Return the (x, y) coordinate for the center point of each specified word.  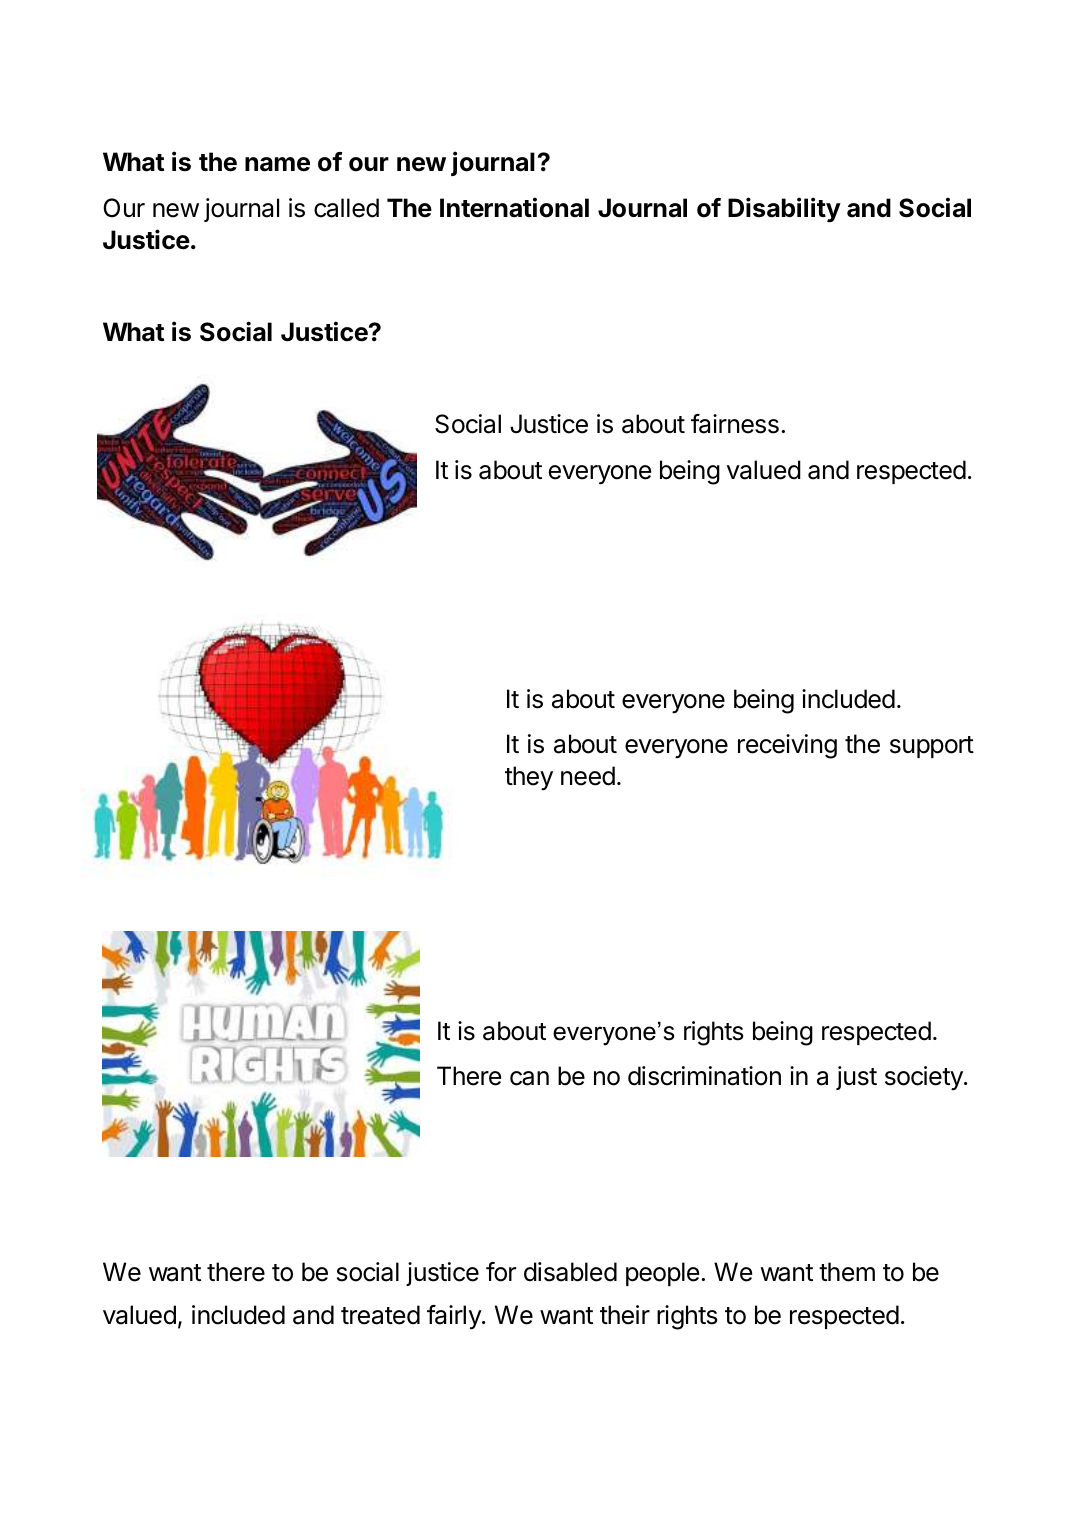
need (588, 776)
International (514, 207)
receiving (787, 746)
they (529, 778)
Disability (784, 210)
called (346, 208)
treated (380, 1315)
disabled (570, 1272)
